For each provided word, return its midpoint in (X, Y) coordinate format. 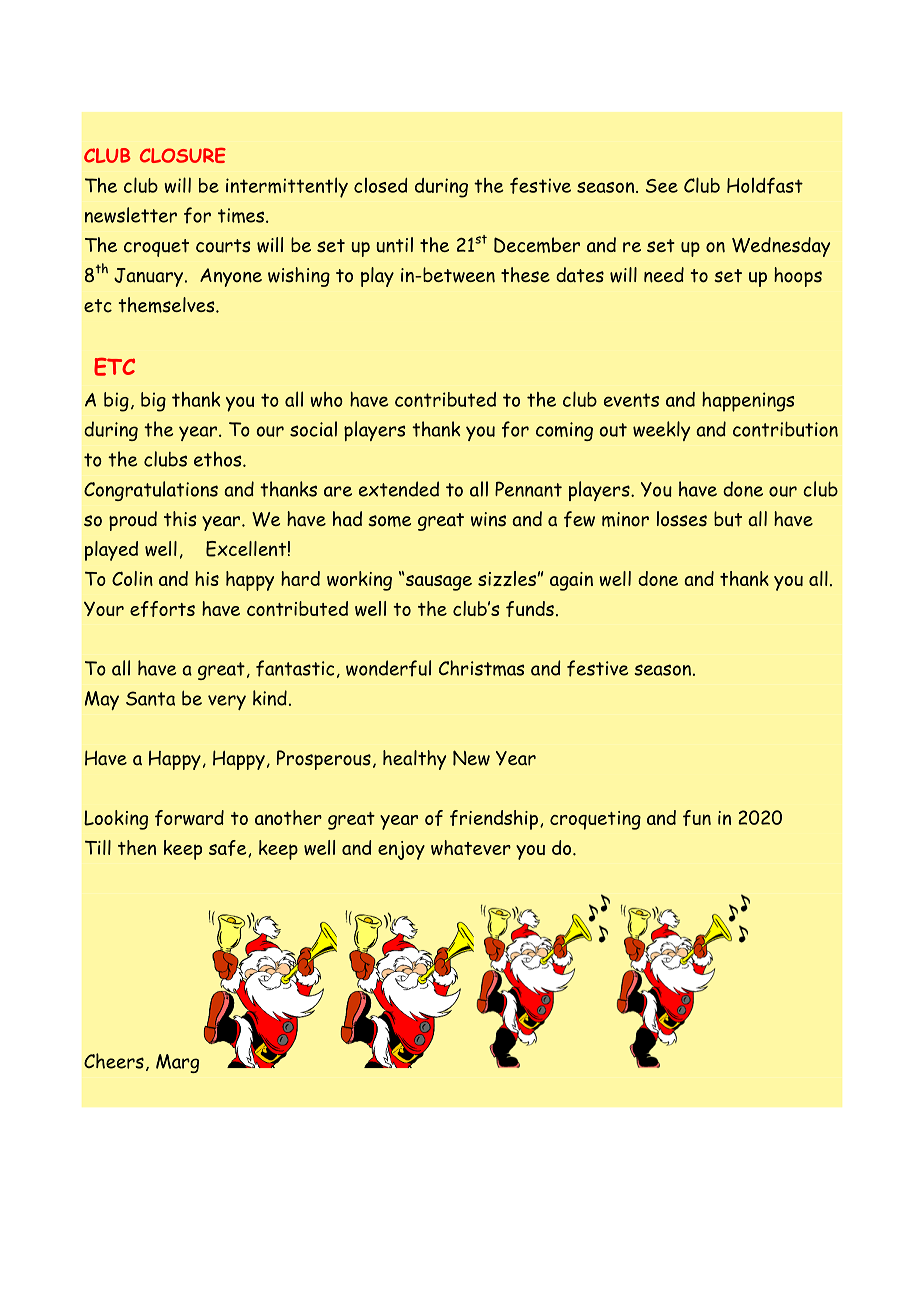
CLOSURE (183, 155)
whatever (471, 847)
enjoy (401, 850)
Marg (177, 1063)
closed (381, 185)
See (662, 186)
